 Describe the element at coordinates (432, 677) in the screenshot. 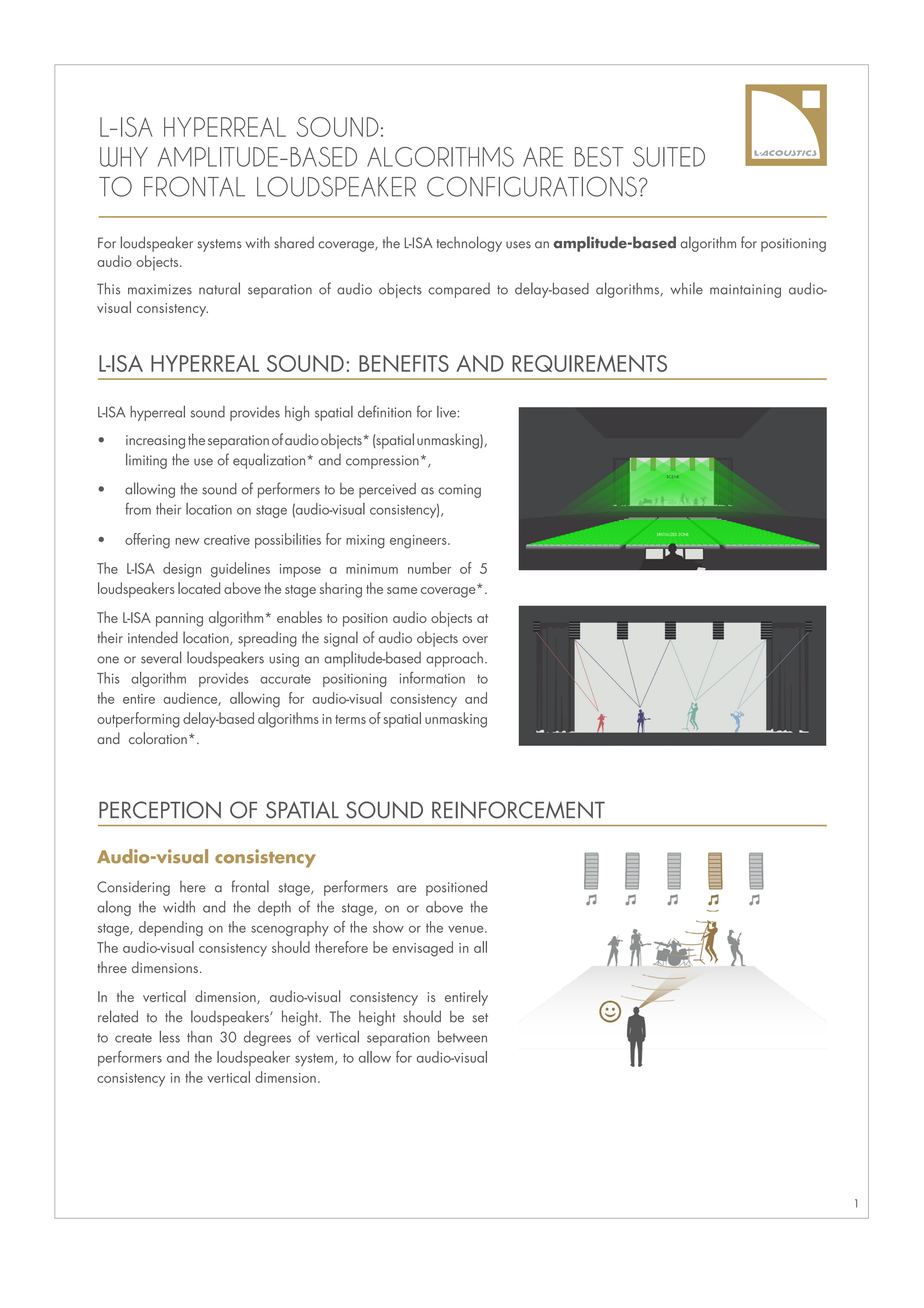

I see `information` at that location.
